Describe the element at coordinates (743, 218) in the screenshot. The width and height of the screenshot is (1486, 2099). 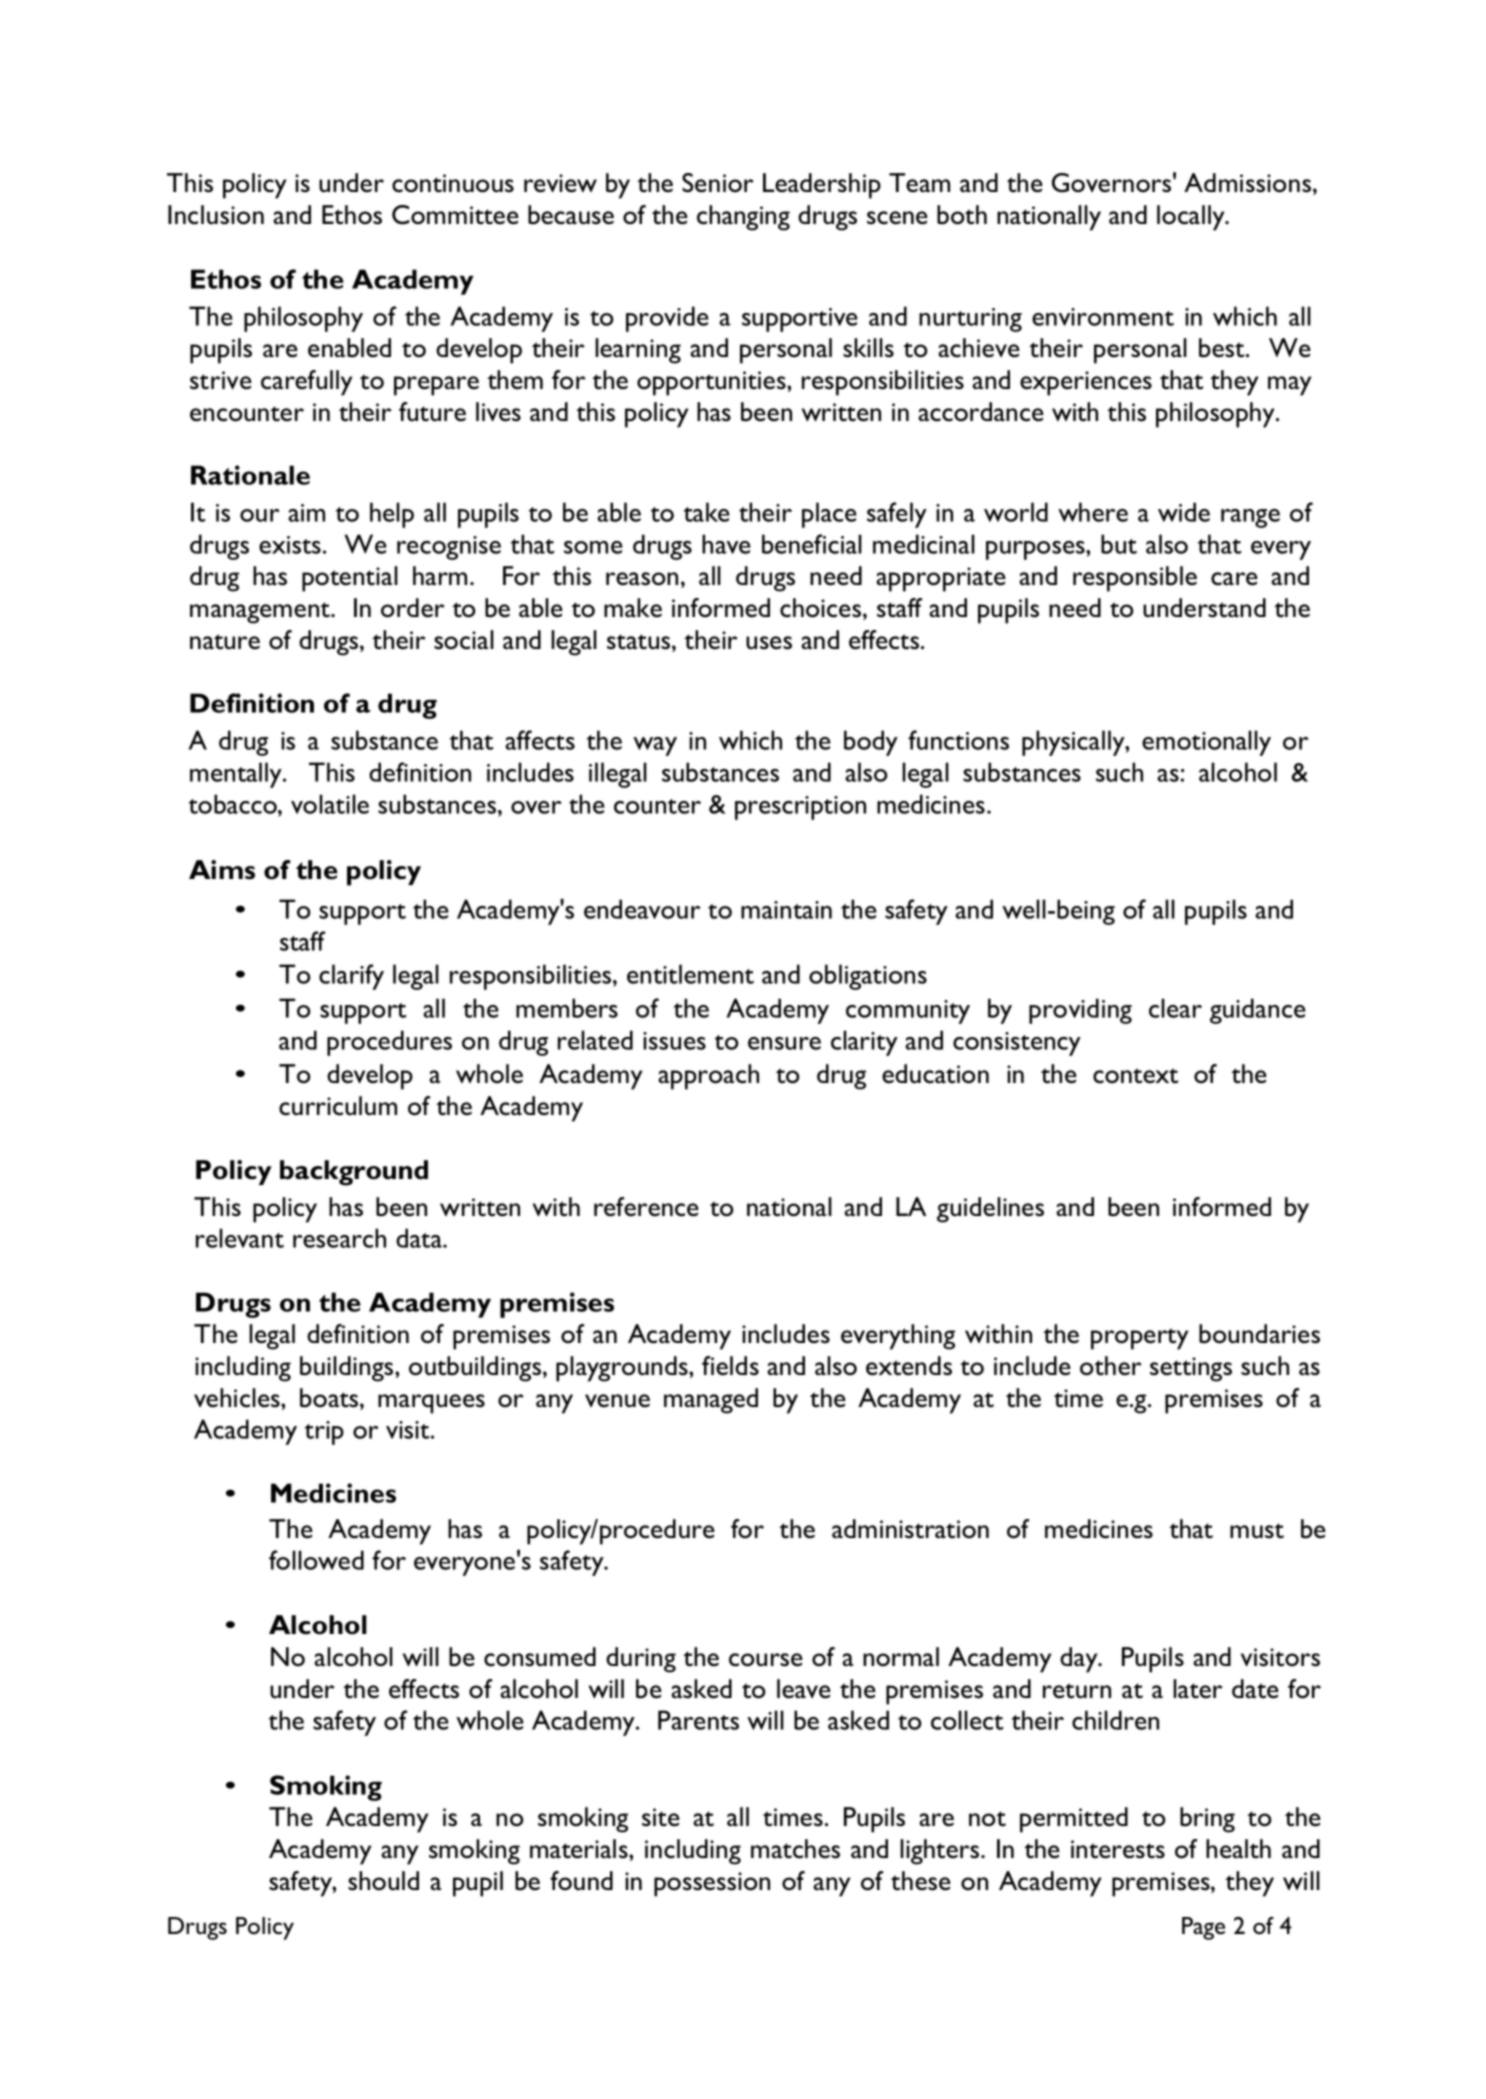
I see `changing` at that location.
